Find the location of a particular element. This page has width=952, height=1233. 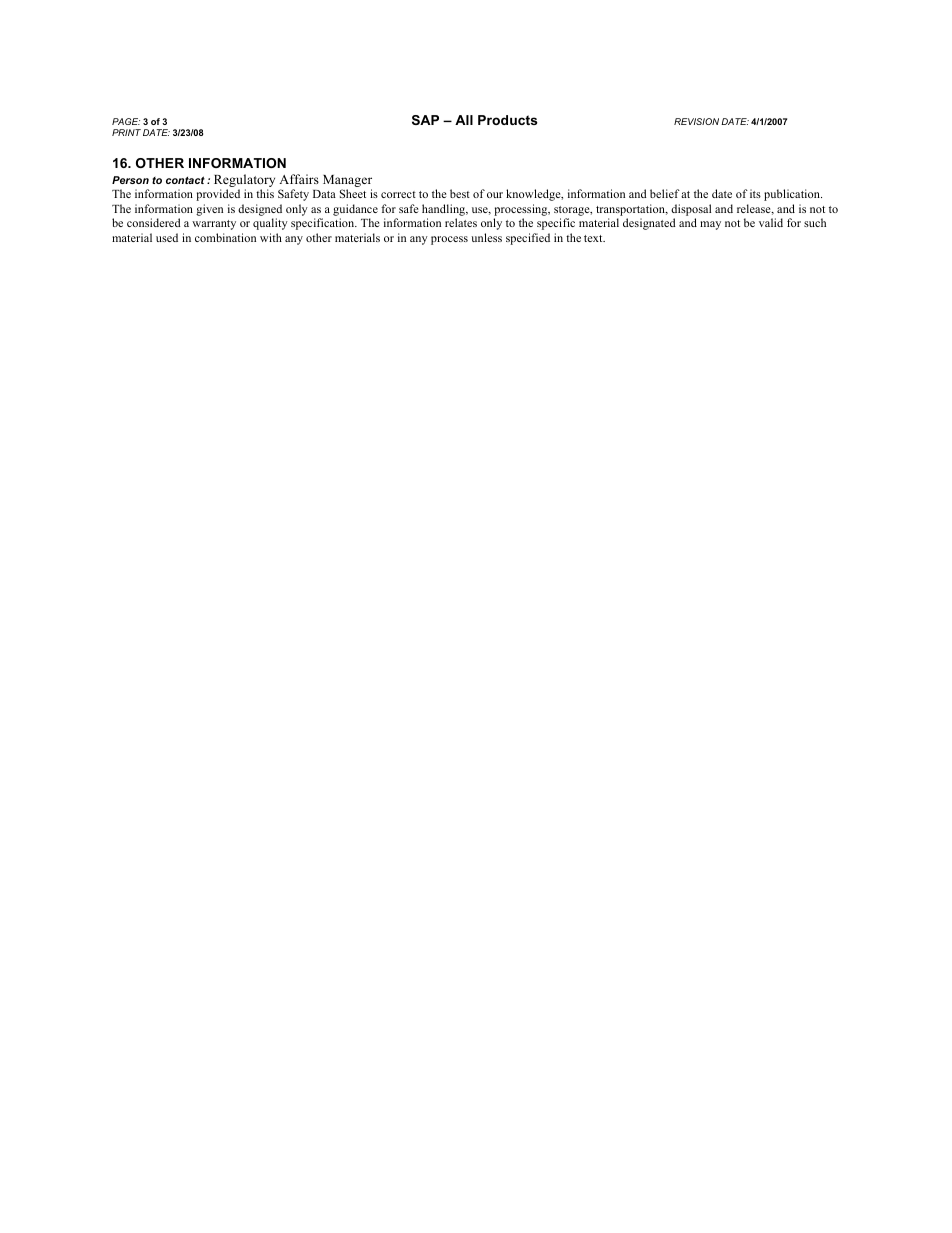

provided is located at coordinates (218, 195).
